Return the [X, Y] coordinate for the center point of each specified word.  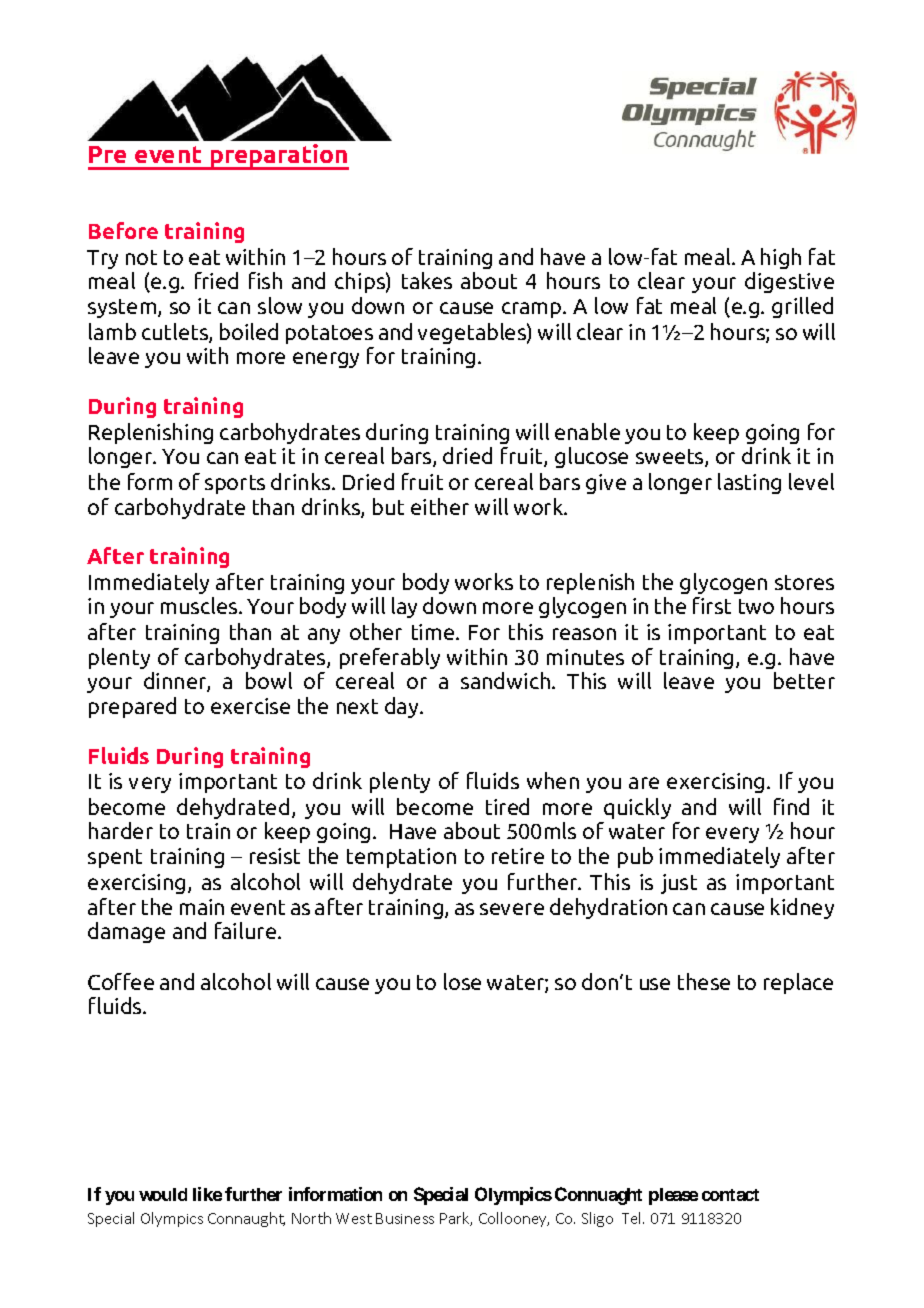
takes [427, 280]
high [781, 258]
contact [730, 1195]
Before [123, 230]
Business [405, 1218]
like [207, 1194]
